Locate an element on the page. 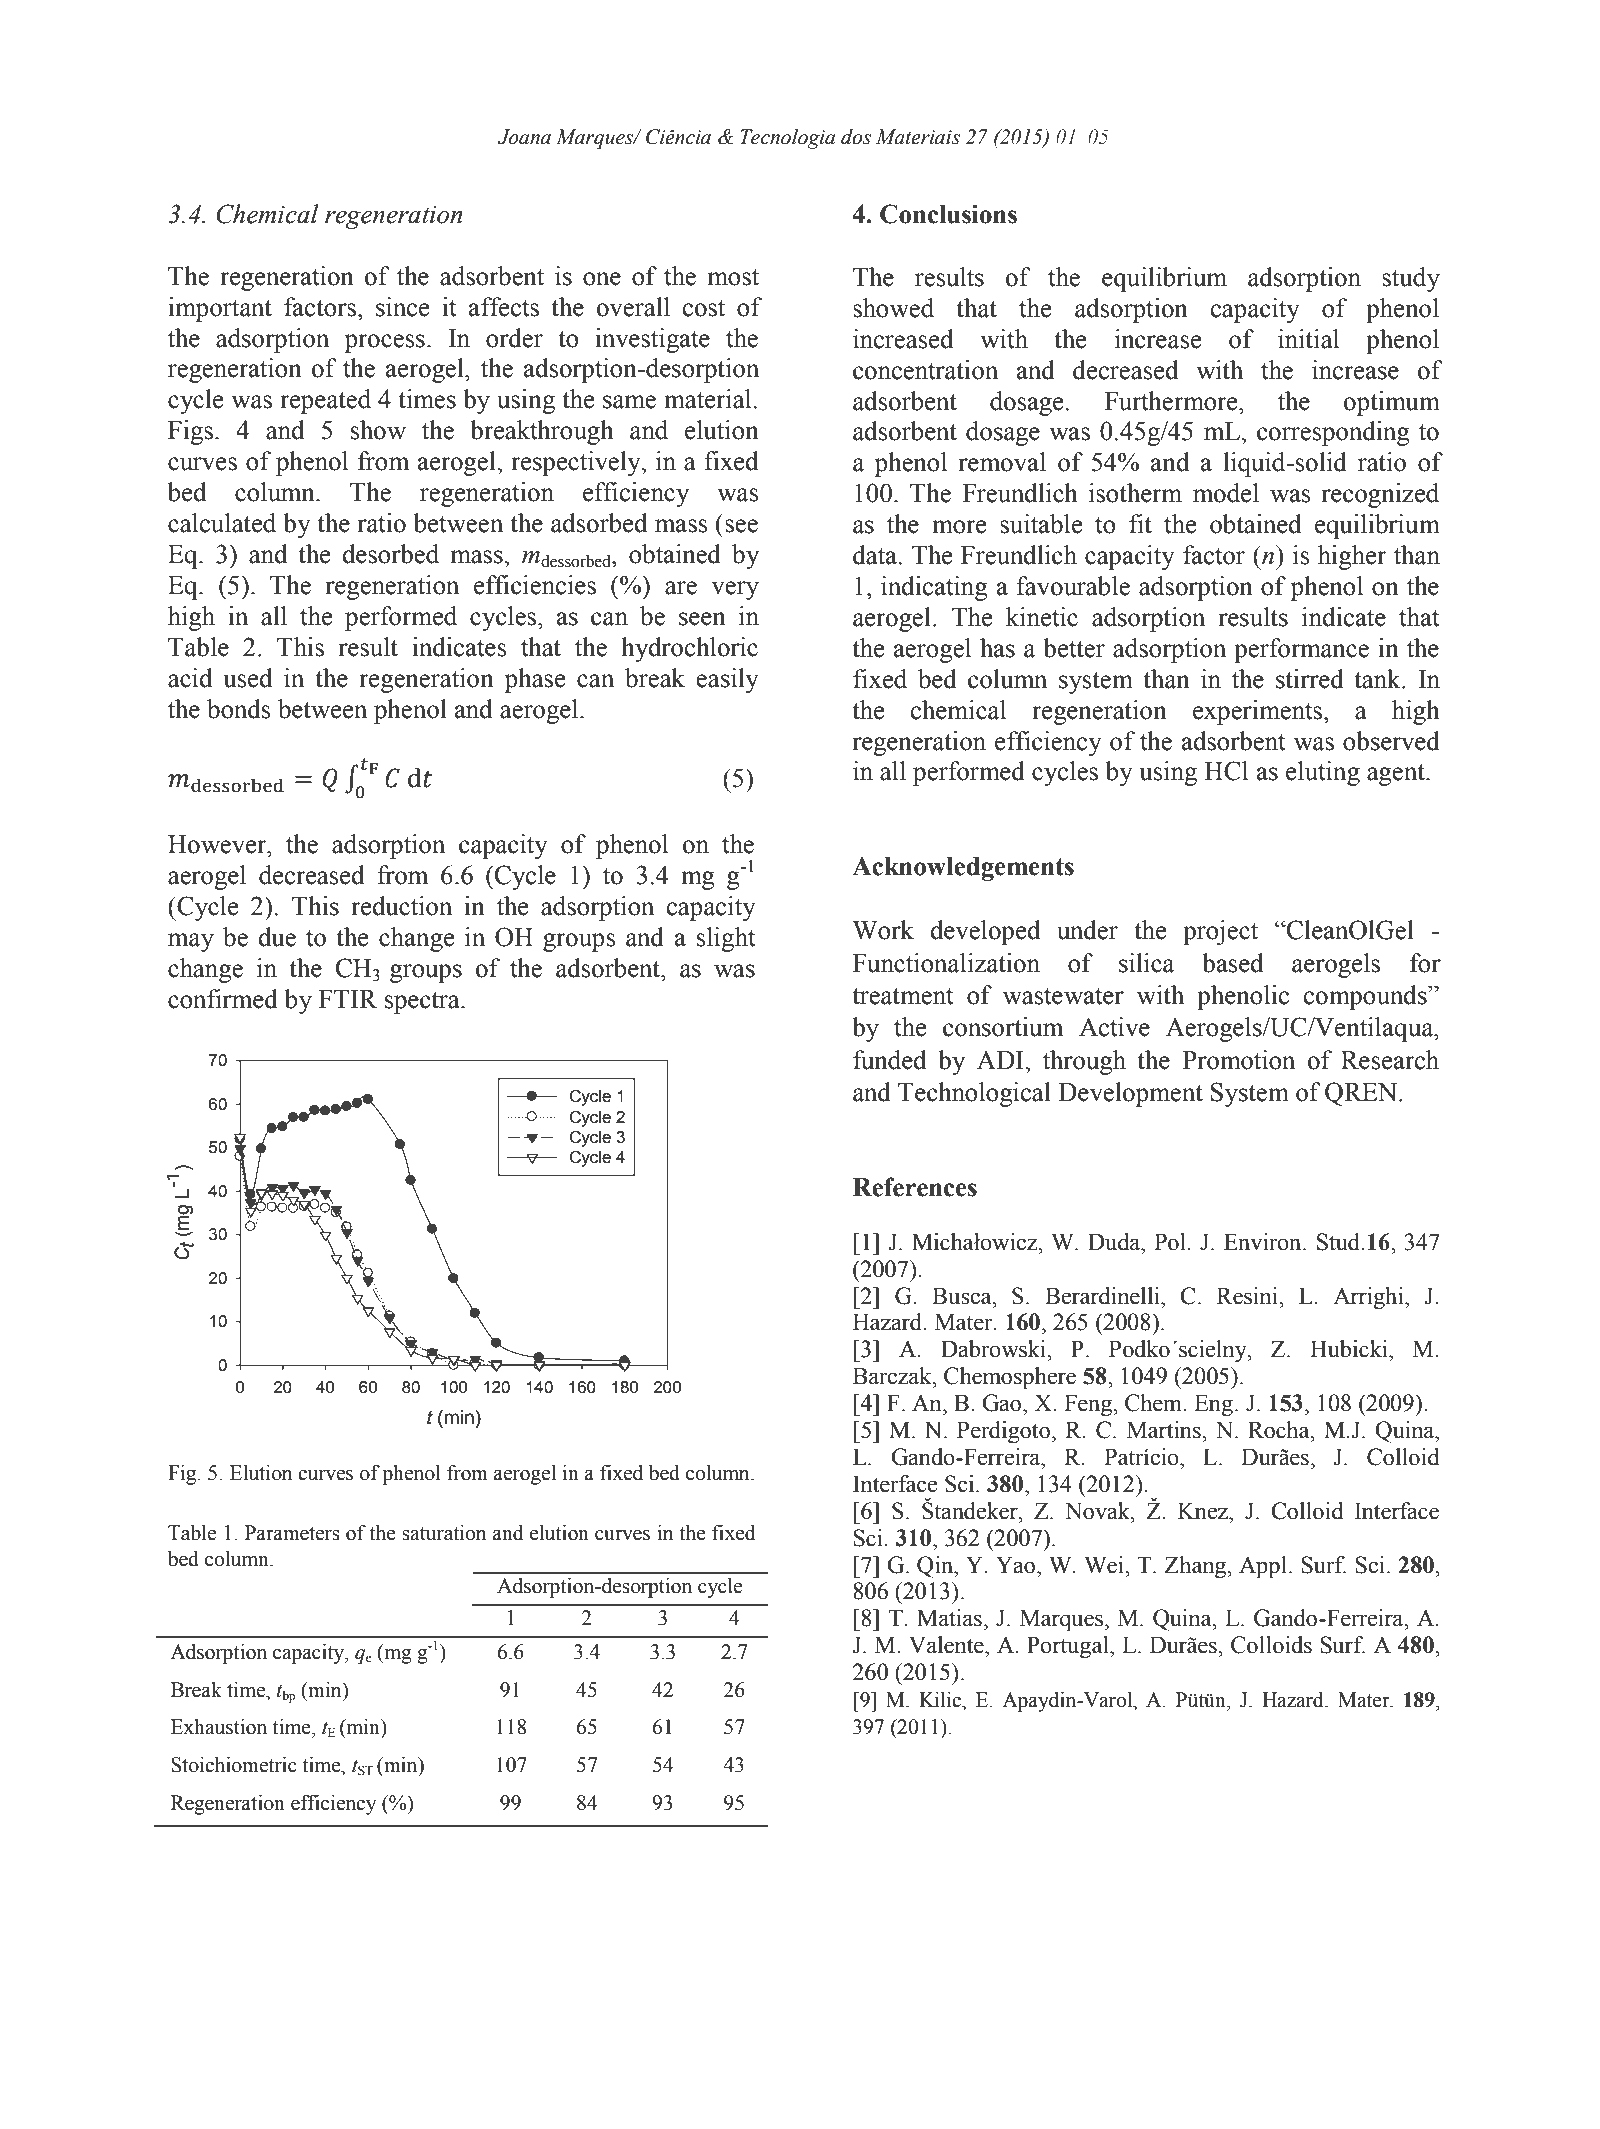 Image resolution: width=1600 pixels, height=2129 pixels. due is located at coordinates (277, 937).
